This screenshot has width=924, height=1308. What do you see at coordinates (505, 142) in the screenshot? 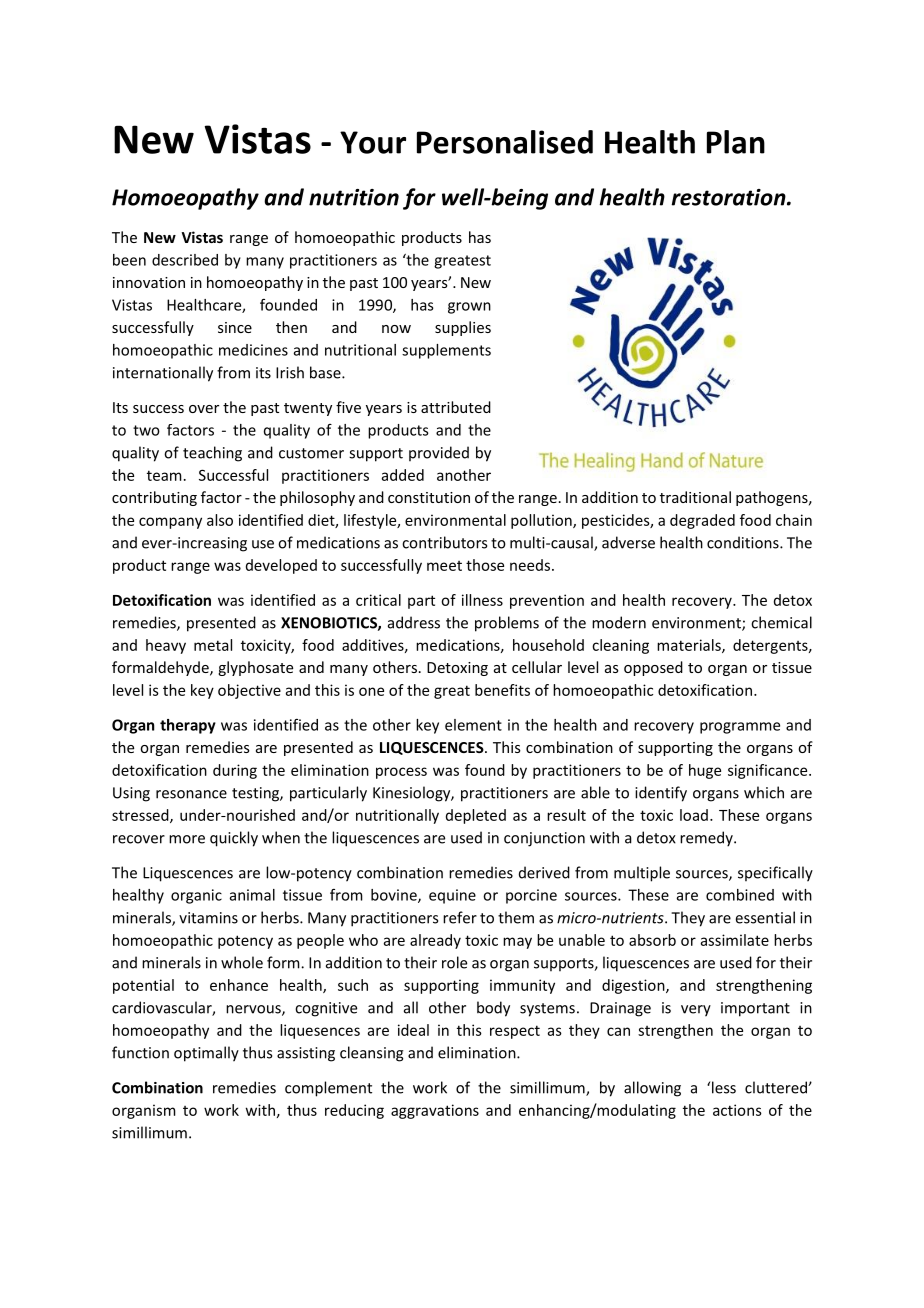
I see `Personalised` at bounding box center [505, 142].
